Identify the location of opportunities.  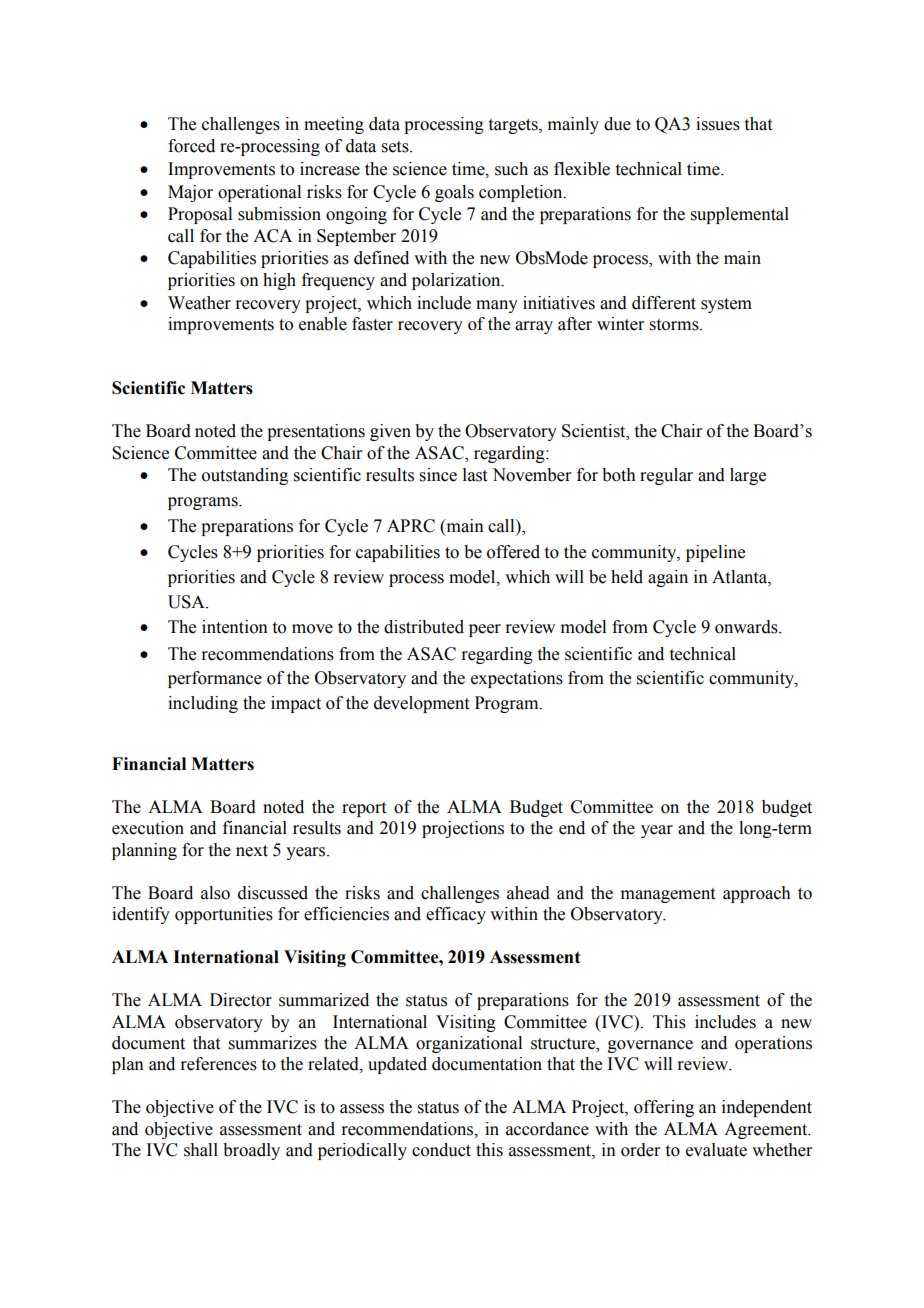
(224, 915).
